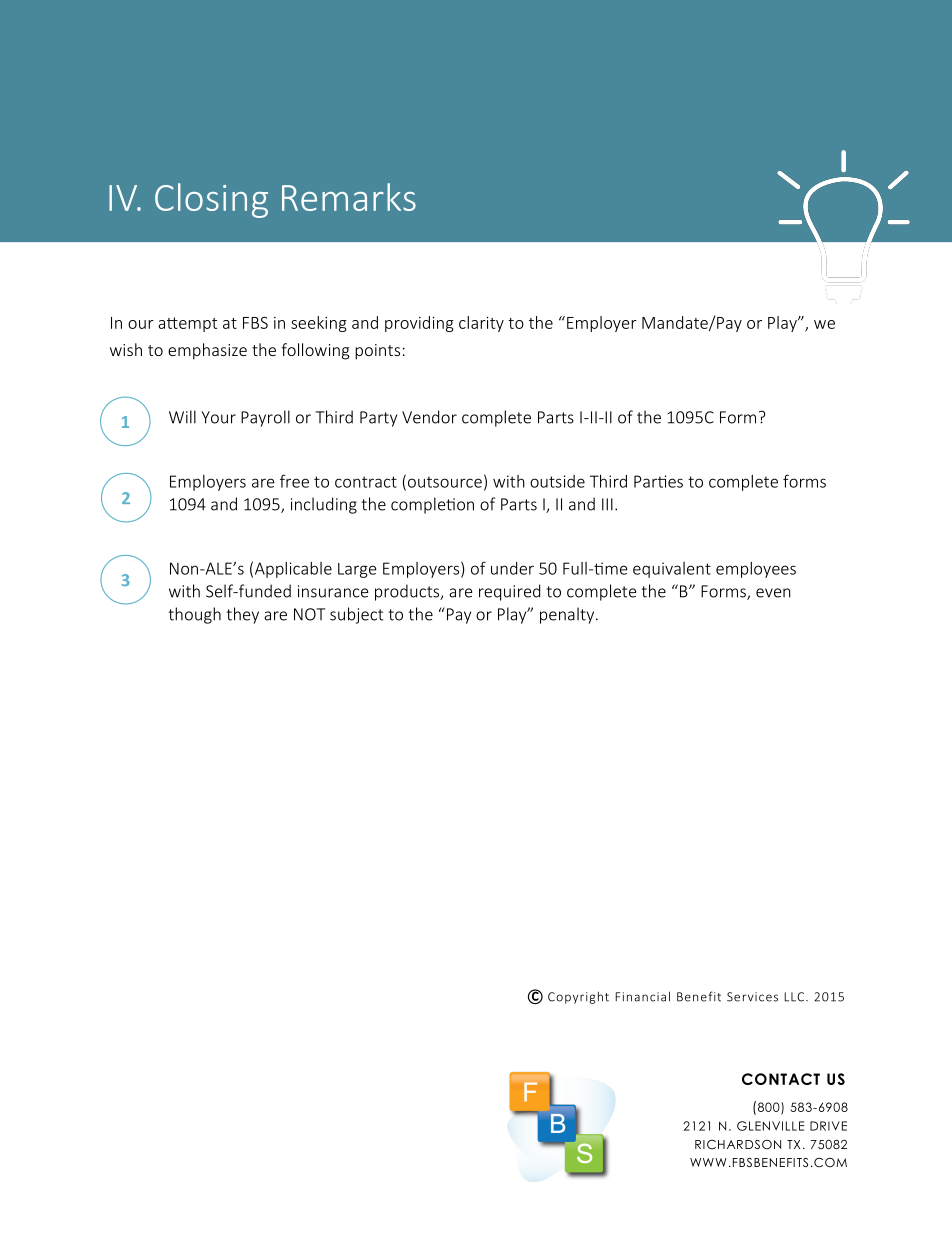  What do you see at coordinates (481, 324) in the page?
I see `clarity` at bounding box center [481, 324].
